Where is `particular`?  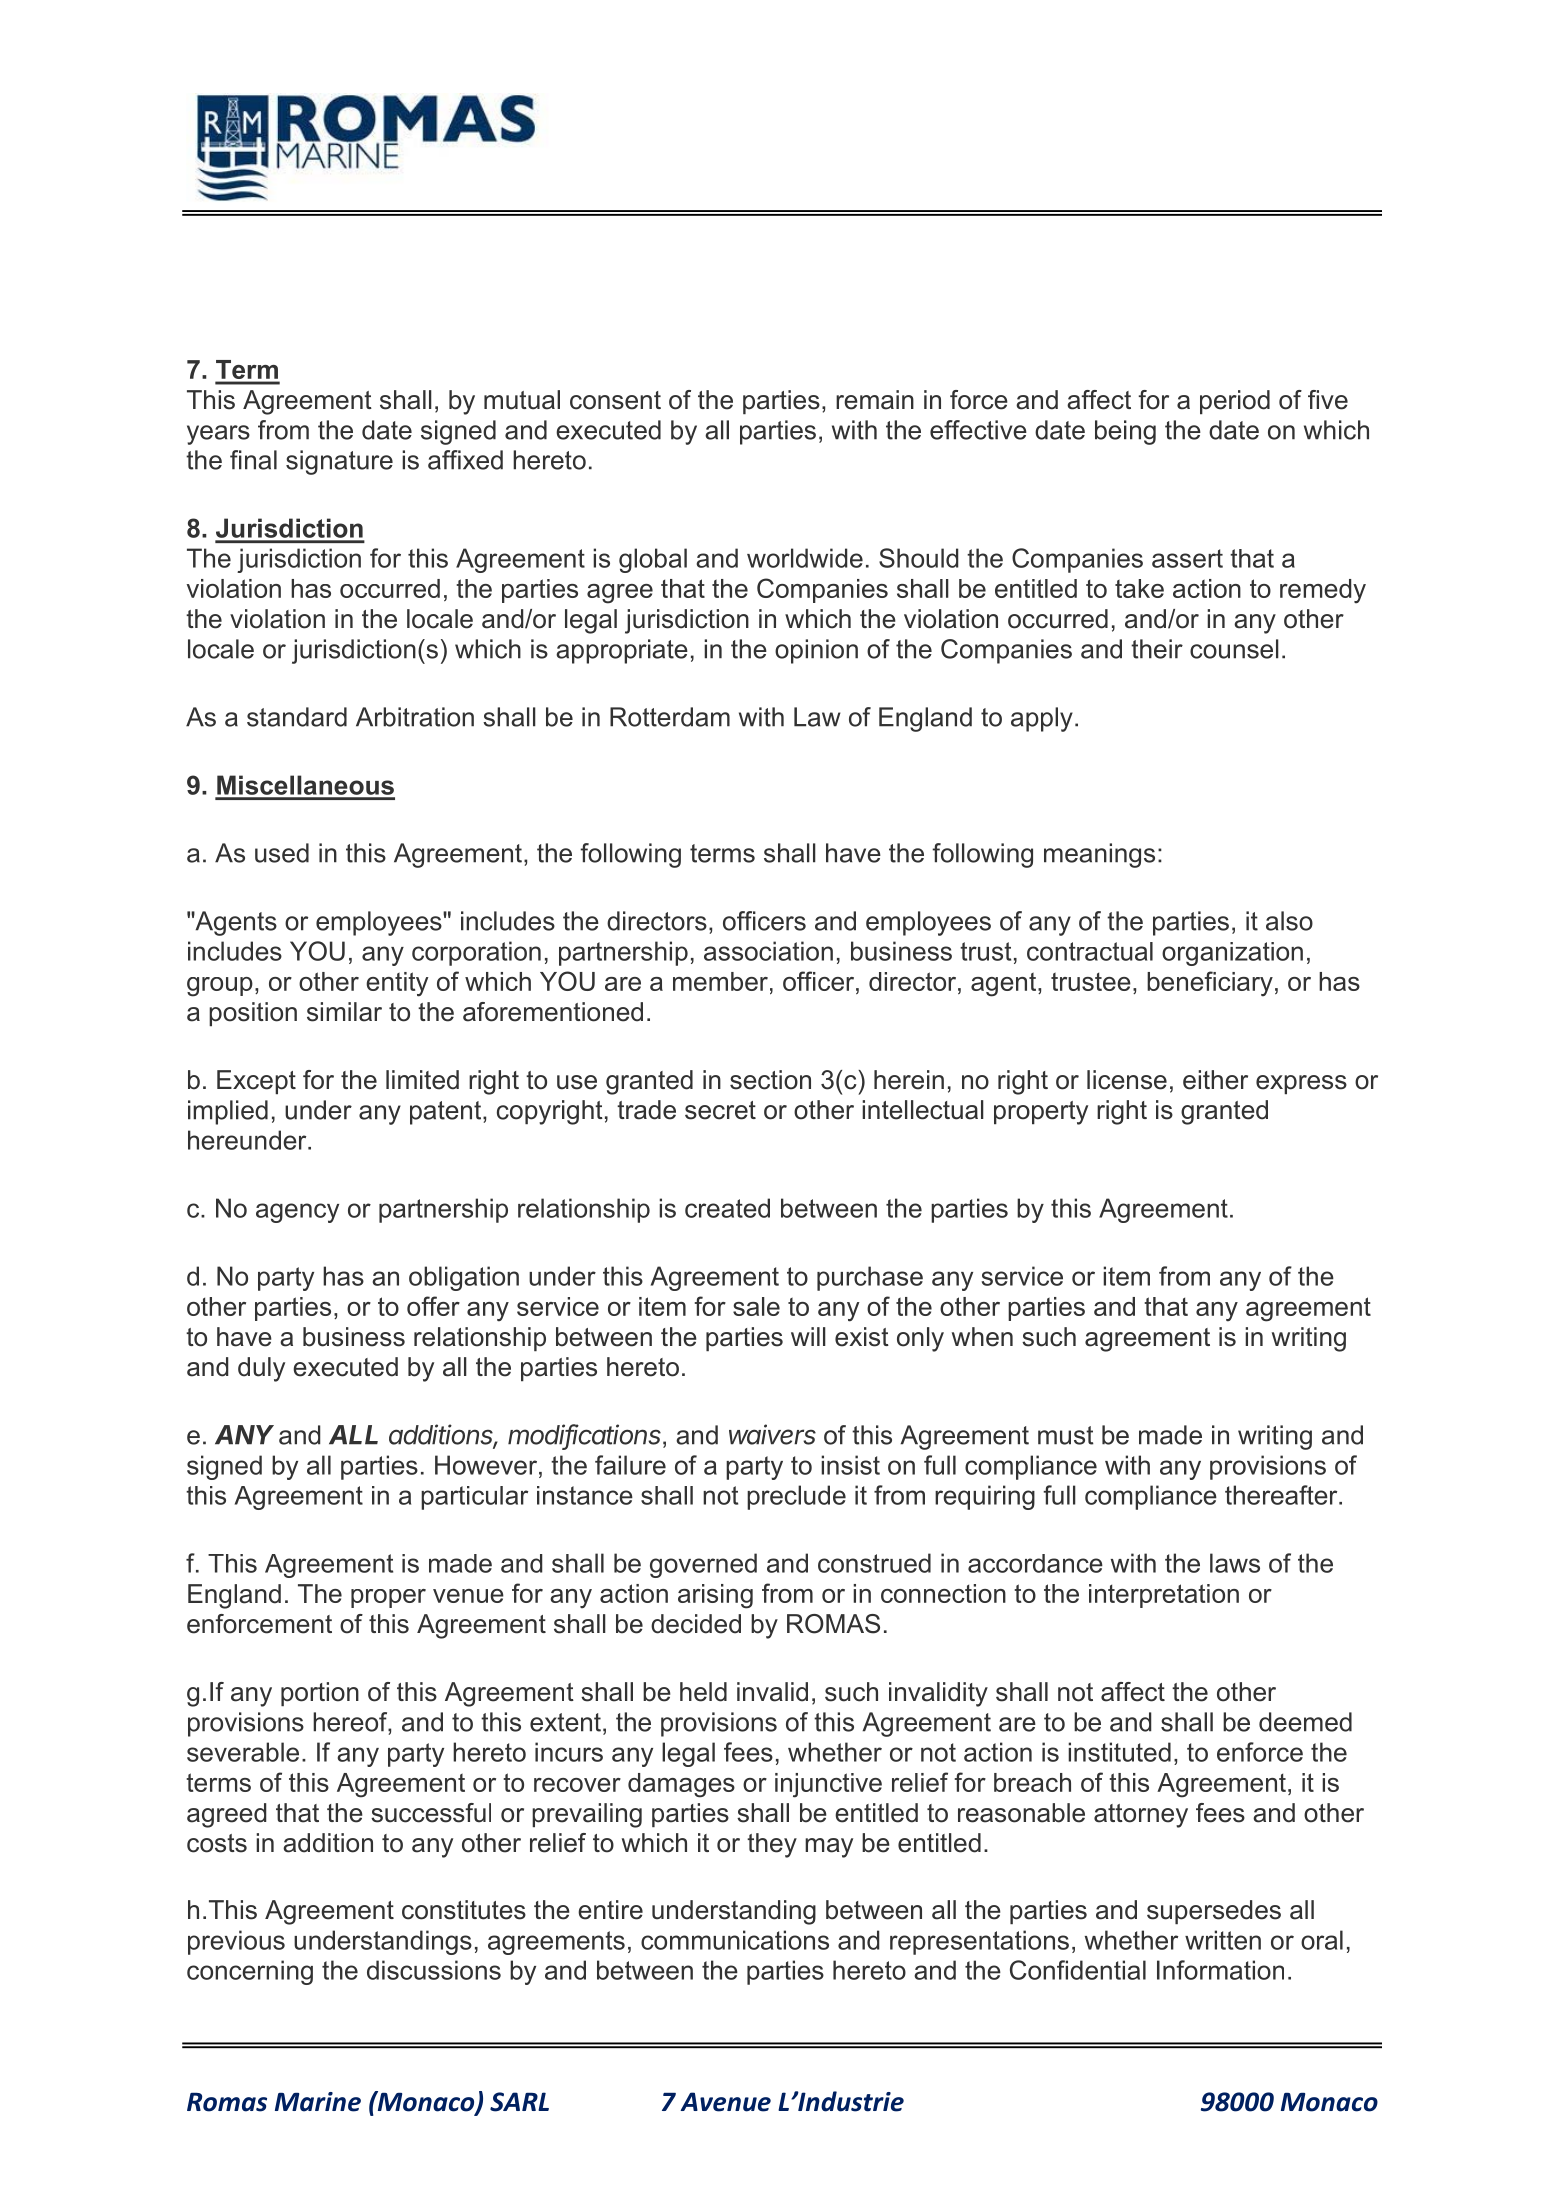 particular is located at coordinates (474, 1498).
